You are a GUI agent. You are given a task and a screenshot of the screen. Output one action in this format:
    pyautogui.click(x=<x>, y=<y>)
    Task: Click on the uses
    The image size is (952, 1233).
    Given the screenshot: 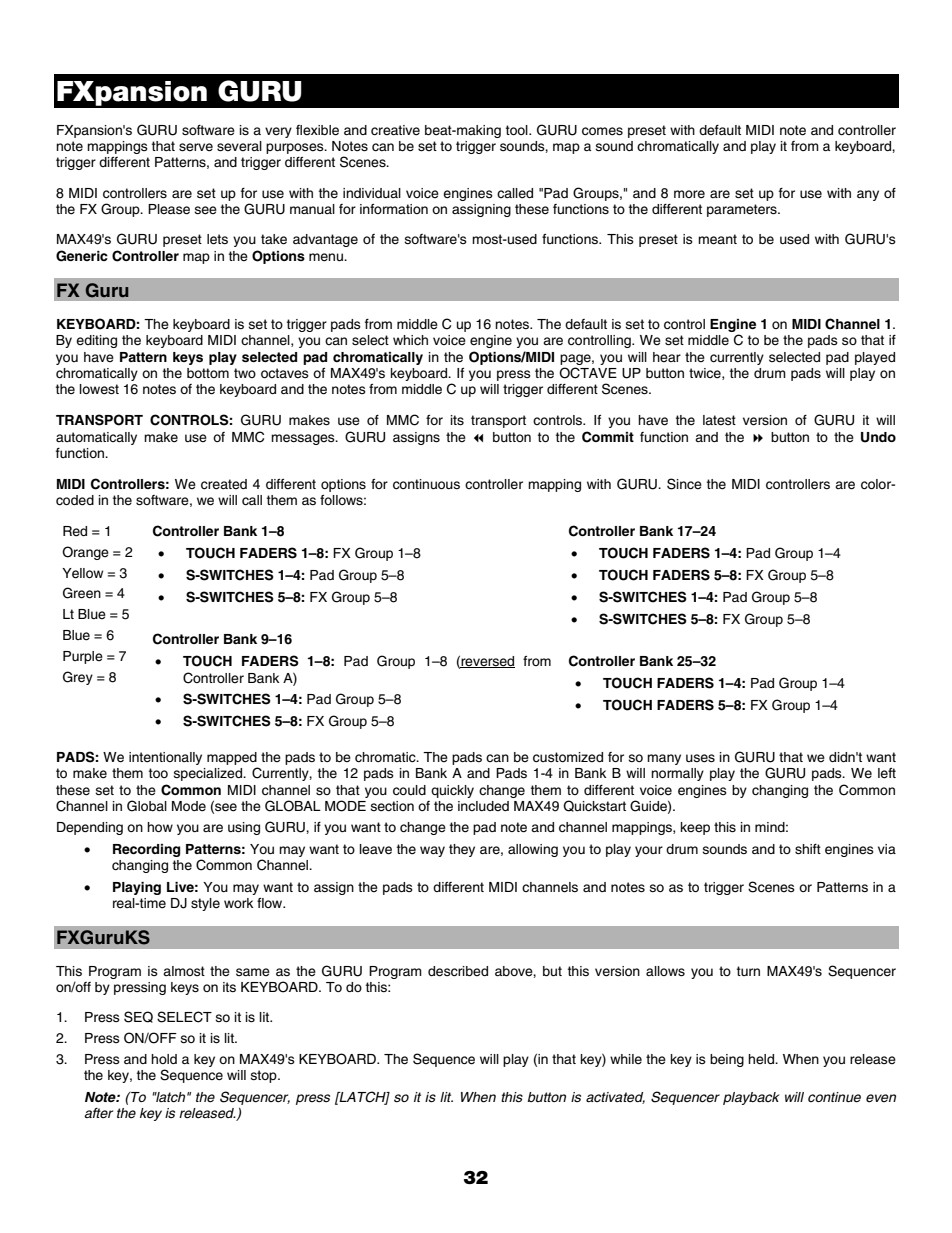 What is the action you would take?
    pyautogui.click(x=700, y=758)
